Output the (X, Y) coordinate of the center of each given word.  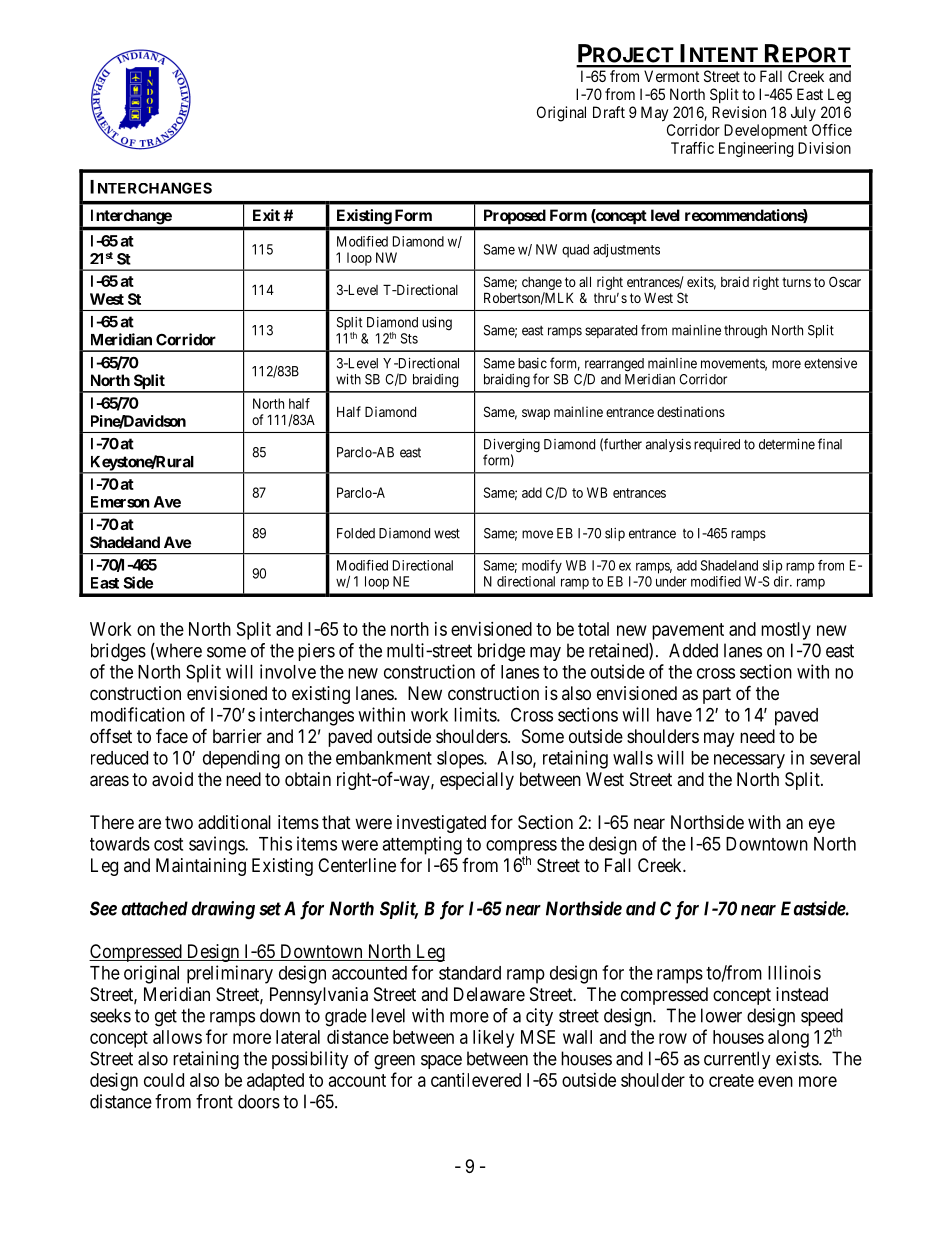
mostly (786, 631)
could (164, 1080)
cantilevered (476, 1080)
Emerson (120, 502)
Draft (609, 112)
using (437, 324)
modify (542, 567)
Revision (739, 112)
